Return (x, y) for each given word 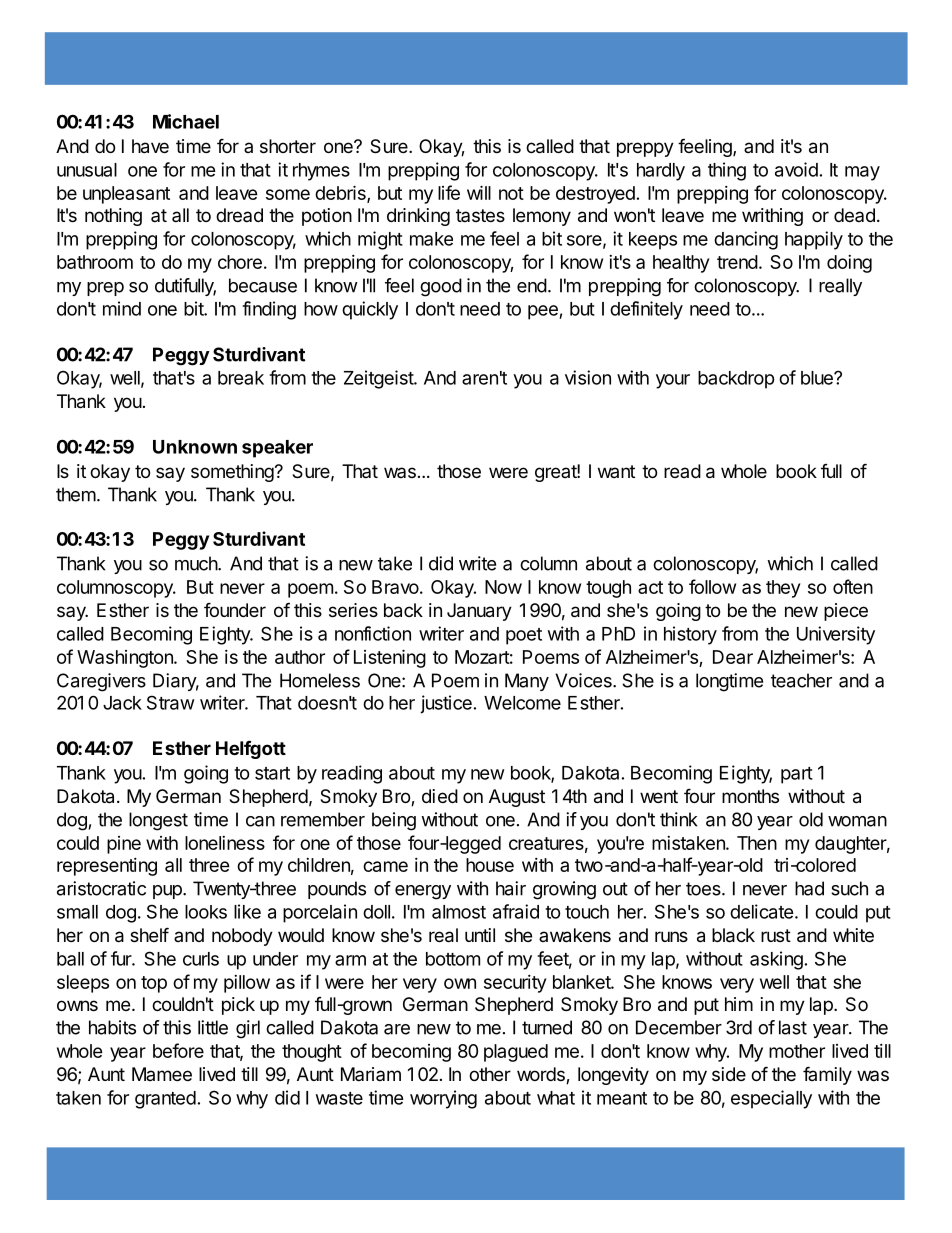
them (76, 494)
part (797, 775)
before (178, 1050)
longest (158, 821)
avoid (796, 169)
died (440, 796)
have (150, 146)
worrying (443, 1099)
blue (818, 378)
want (616, 471)
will (479, 192)
